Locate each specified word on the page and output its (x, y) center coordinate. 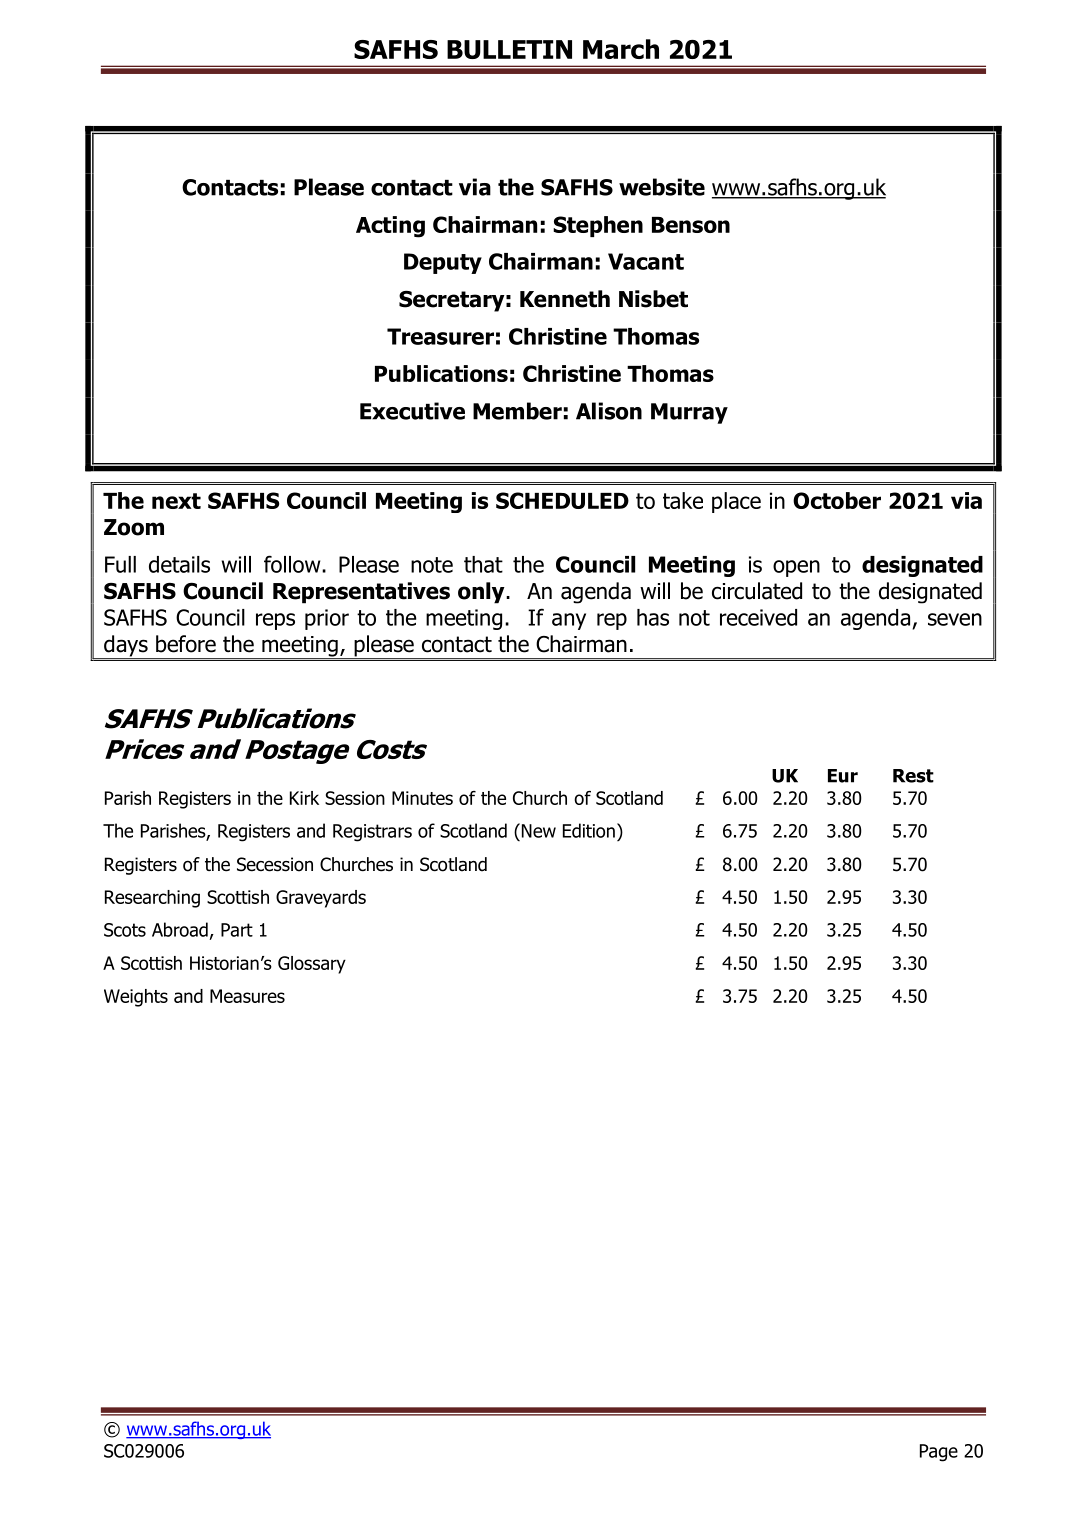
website (662, 187)
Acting (390, 227)
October (837, 500)
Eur (843, 776)
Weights (136, 998)
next (176, 501)
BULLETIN (509, 49)
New (537, 830)
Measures (247, 996)
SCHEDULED (562, 500)
